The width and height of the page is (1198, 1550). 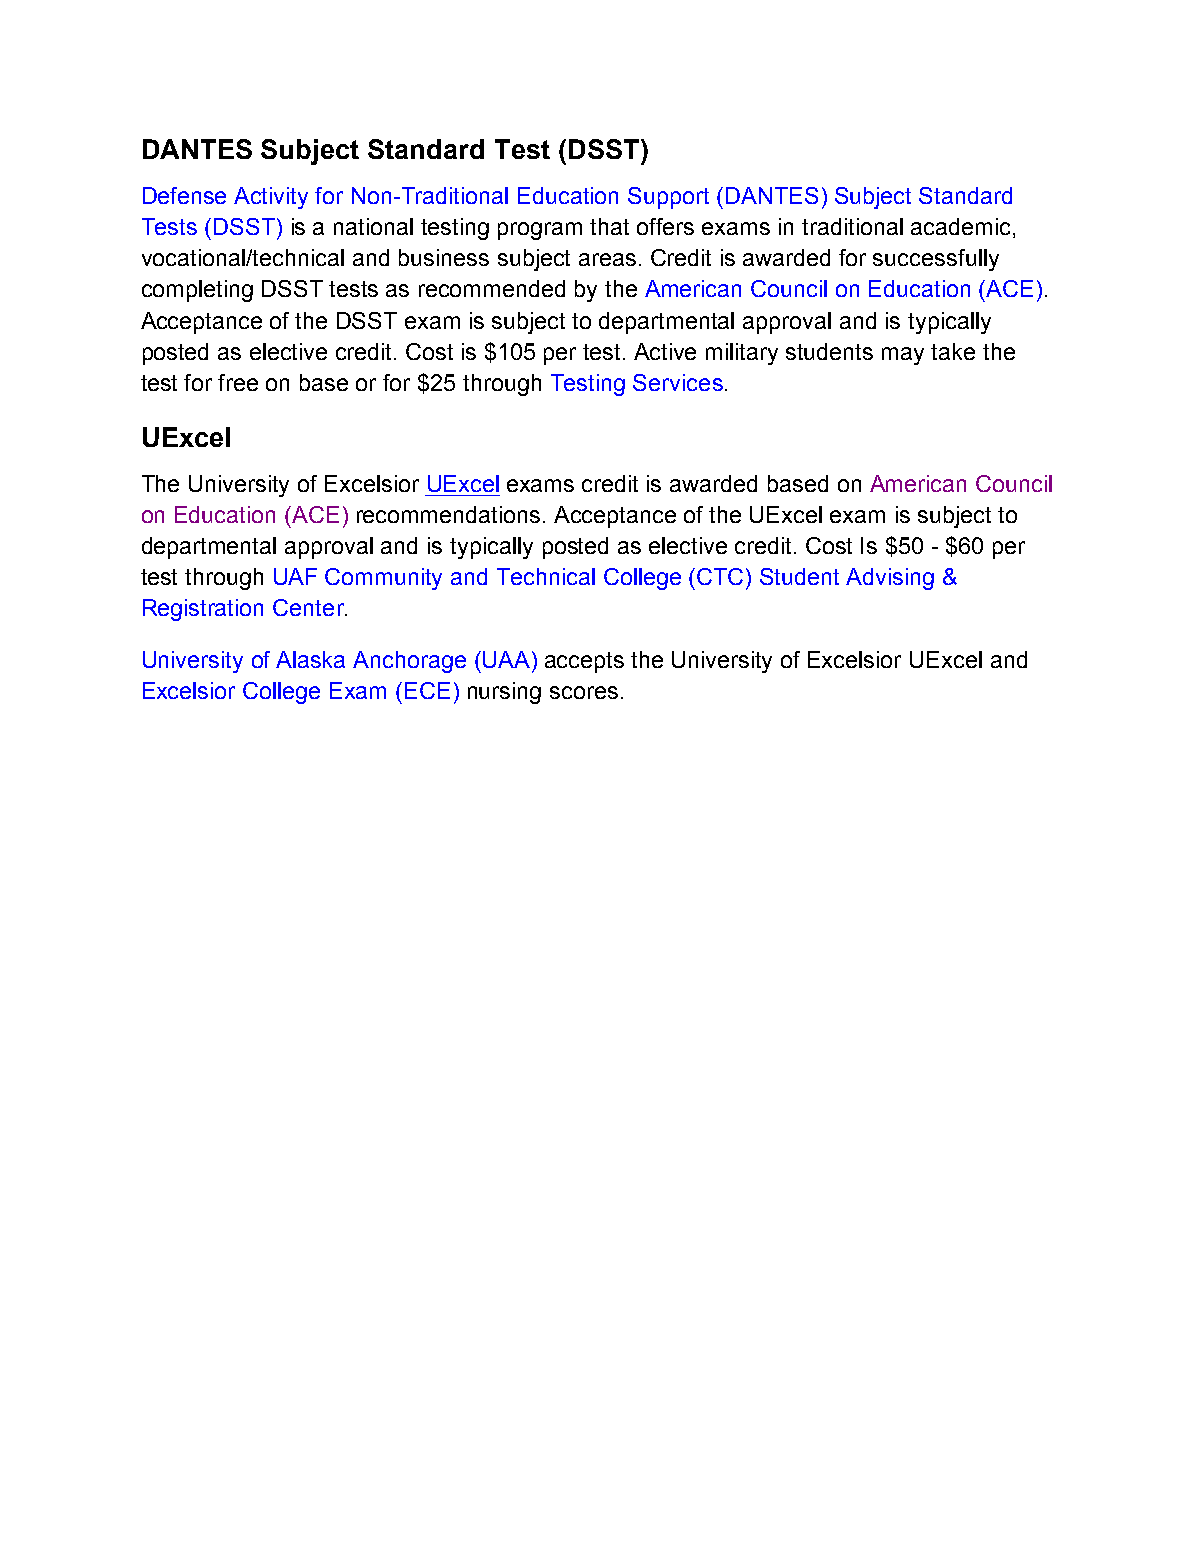 I want to click on scores, so click(x=584, y=692).
